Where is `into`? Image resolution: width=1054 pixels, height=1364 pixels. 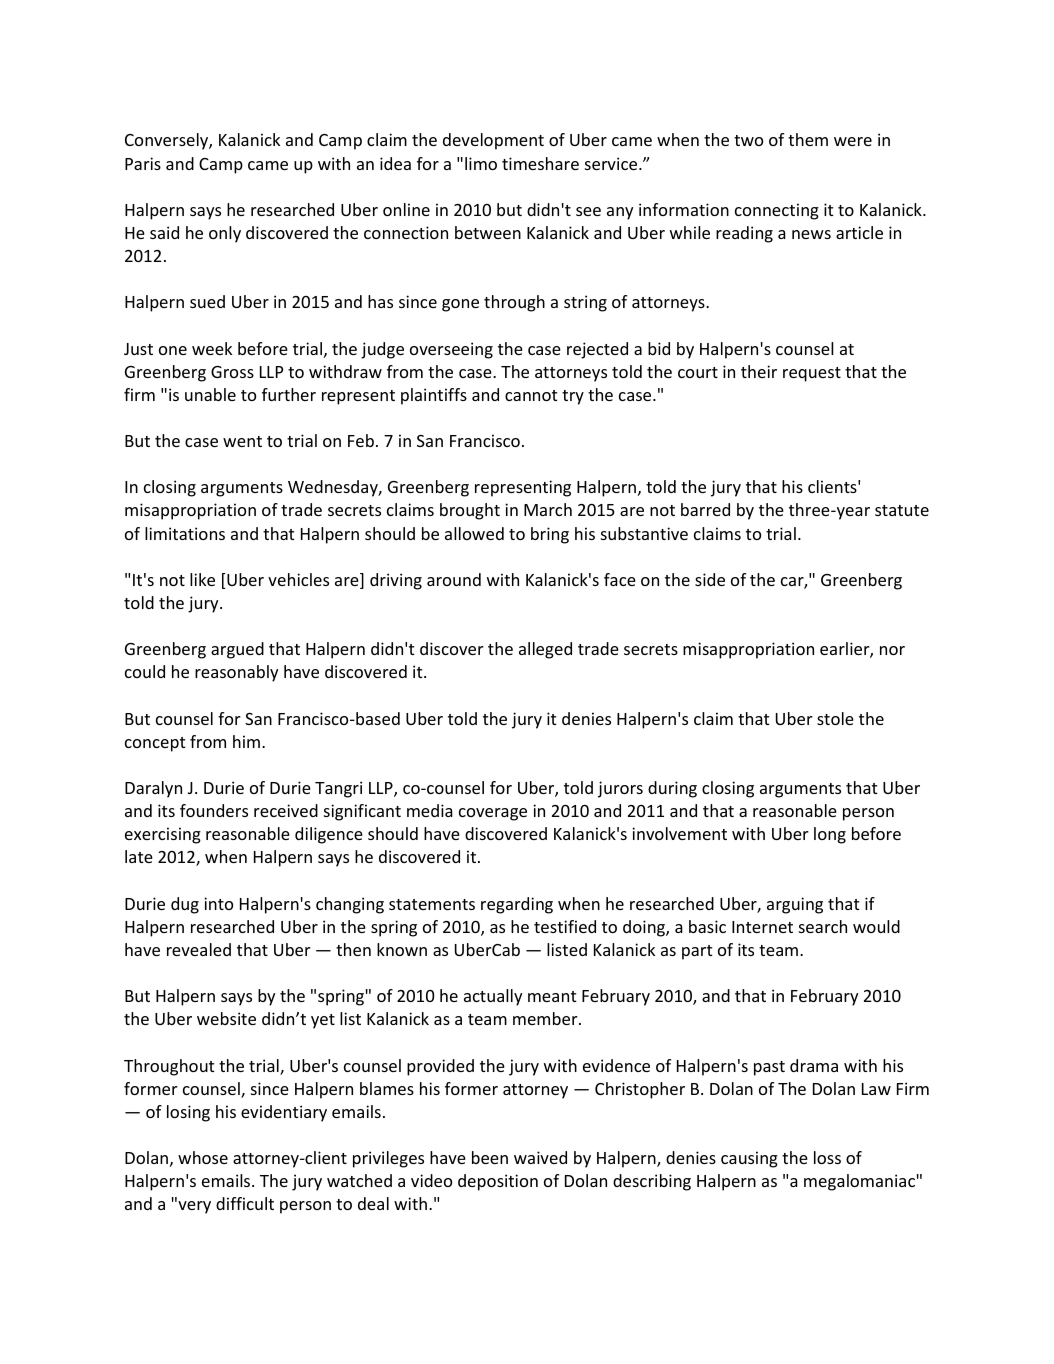
into is located at coordinates (218, 903).
